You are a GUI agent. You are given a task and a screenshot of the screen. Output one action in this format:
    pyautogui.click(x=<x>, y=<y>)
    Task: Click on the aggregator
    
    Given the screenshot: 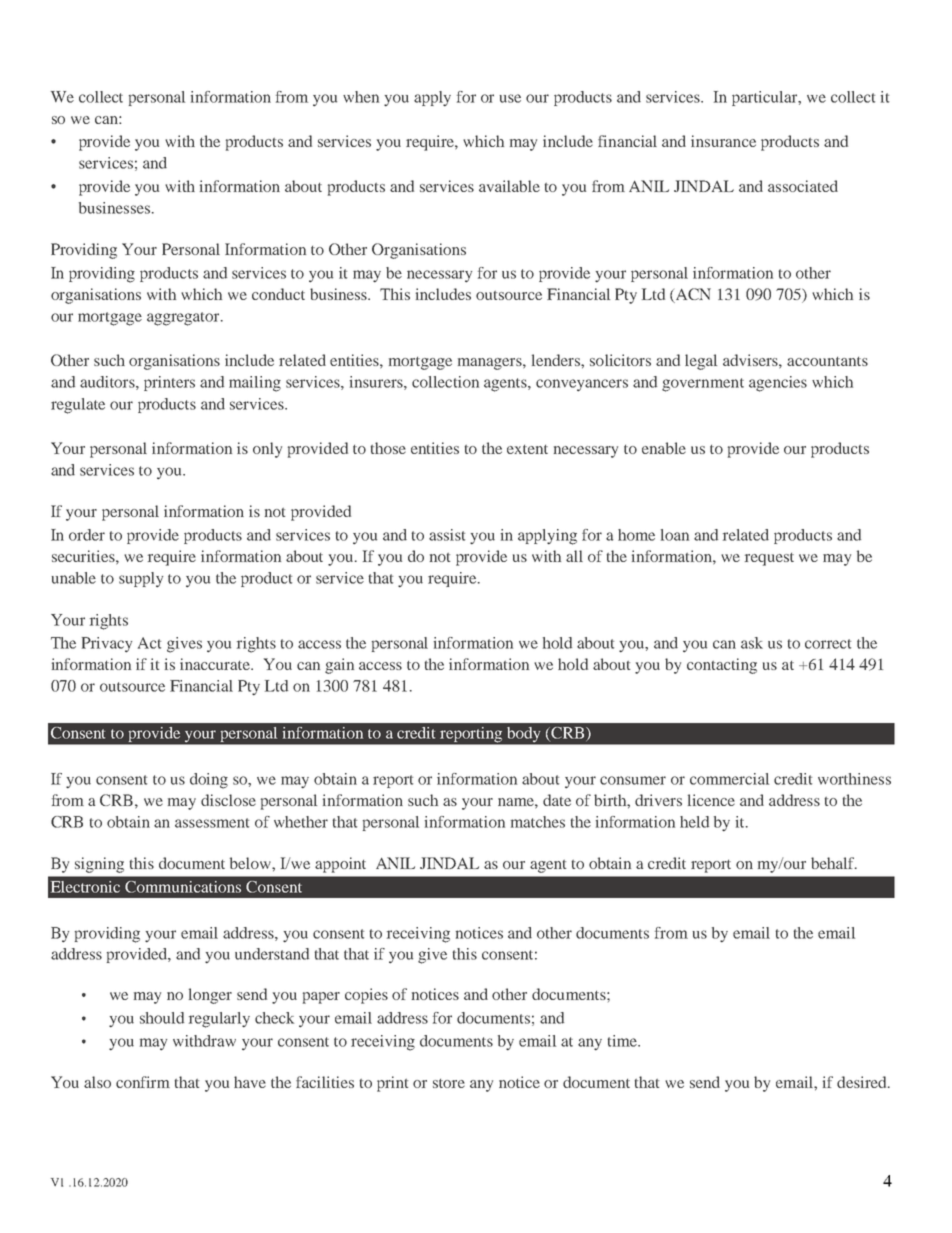 What is the action you would take?
    pyautogui.click(x=184, y=319)
